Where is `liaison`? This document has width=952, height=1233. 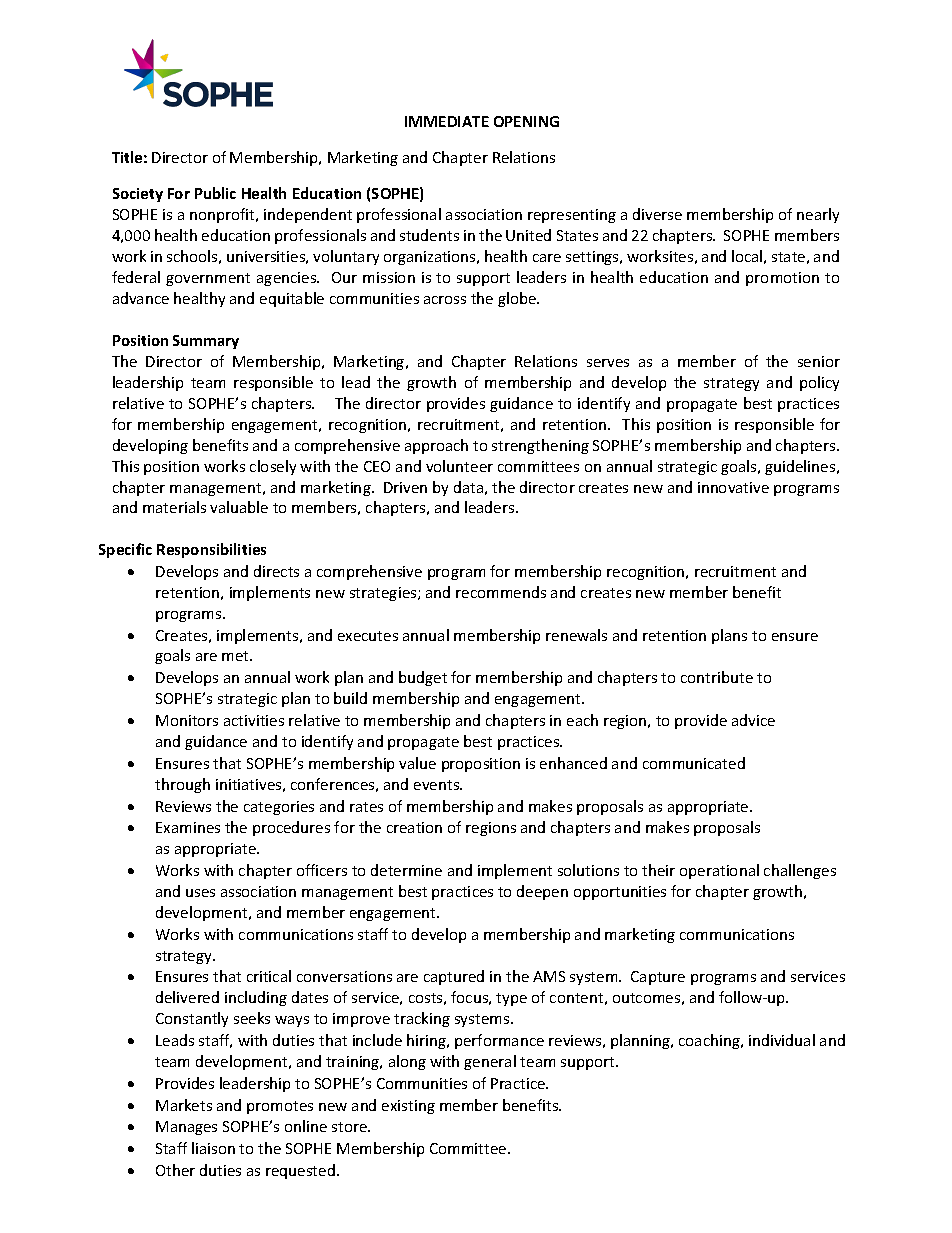
liaison is located at coordinates (213, 1148).
